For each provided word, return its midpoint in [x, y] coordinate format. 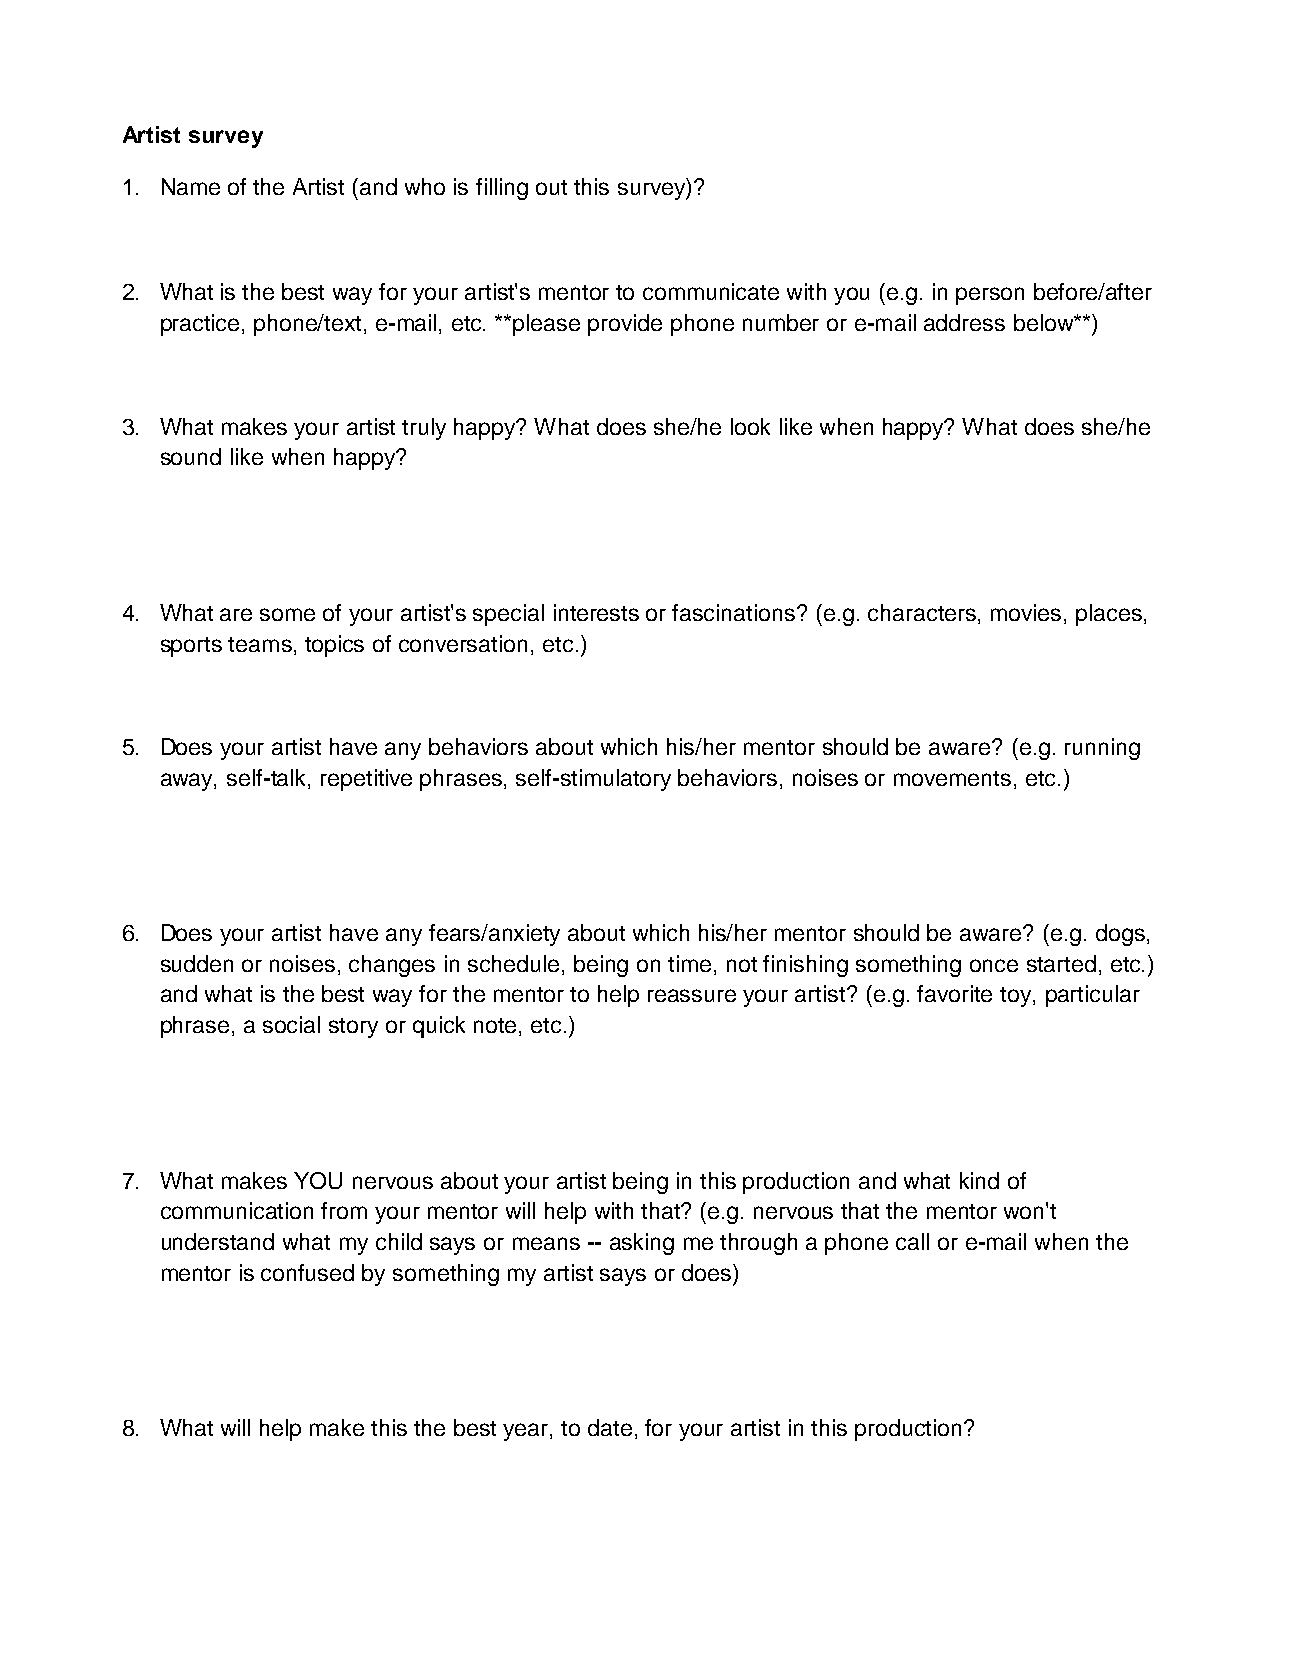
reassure [692, 995]
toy [1017, 997]
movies [1026, 612]
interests [596, 612]
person [990, 296]
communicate [711, 291]
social [291, 1024]
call [912, 1241]
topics [334, 646]
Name [191, 186]
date [610, 1427]
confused [307, 1272]
